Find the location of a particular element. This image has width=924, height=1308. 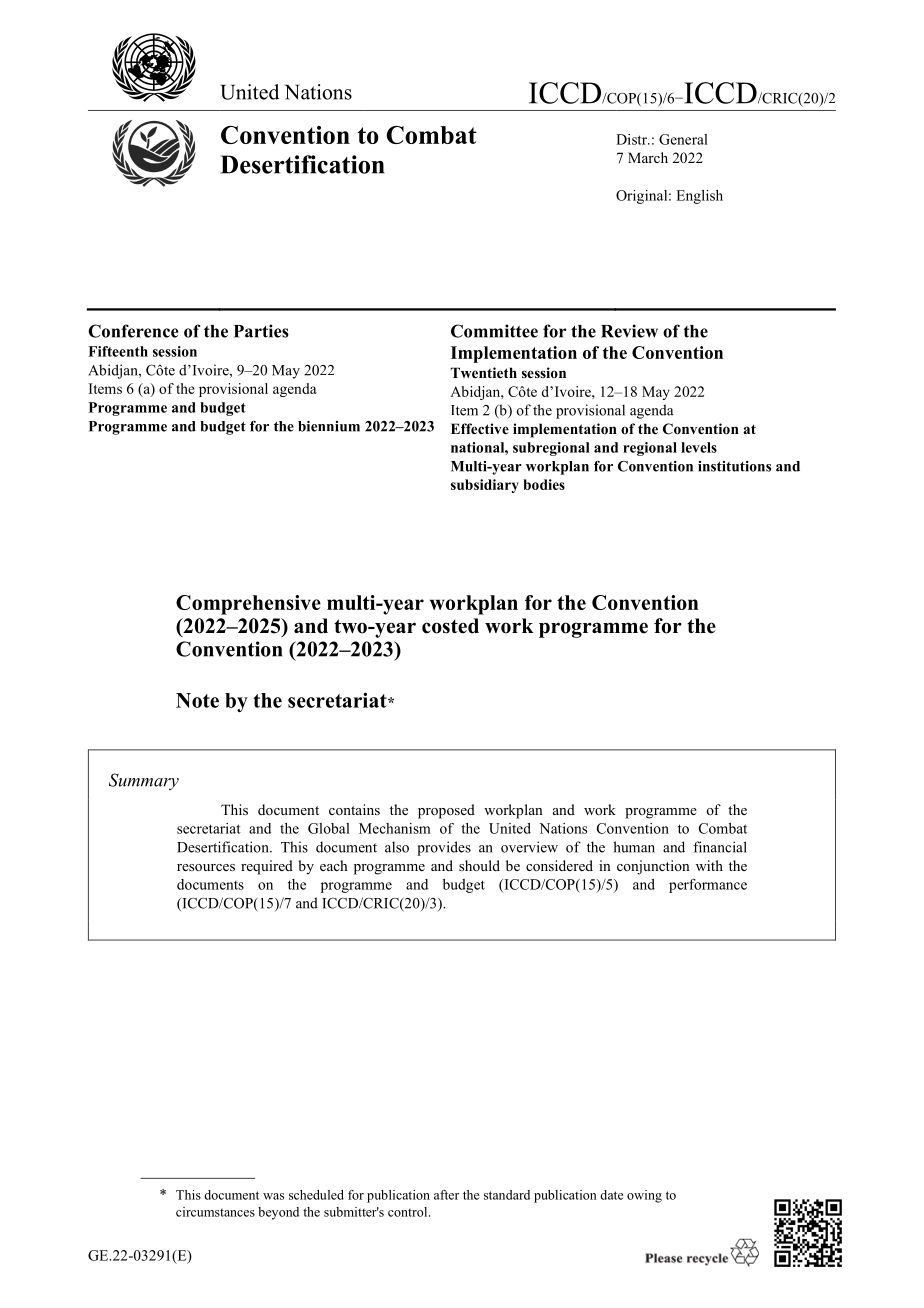

Conference is located at coordinates (133, 331).
